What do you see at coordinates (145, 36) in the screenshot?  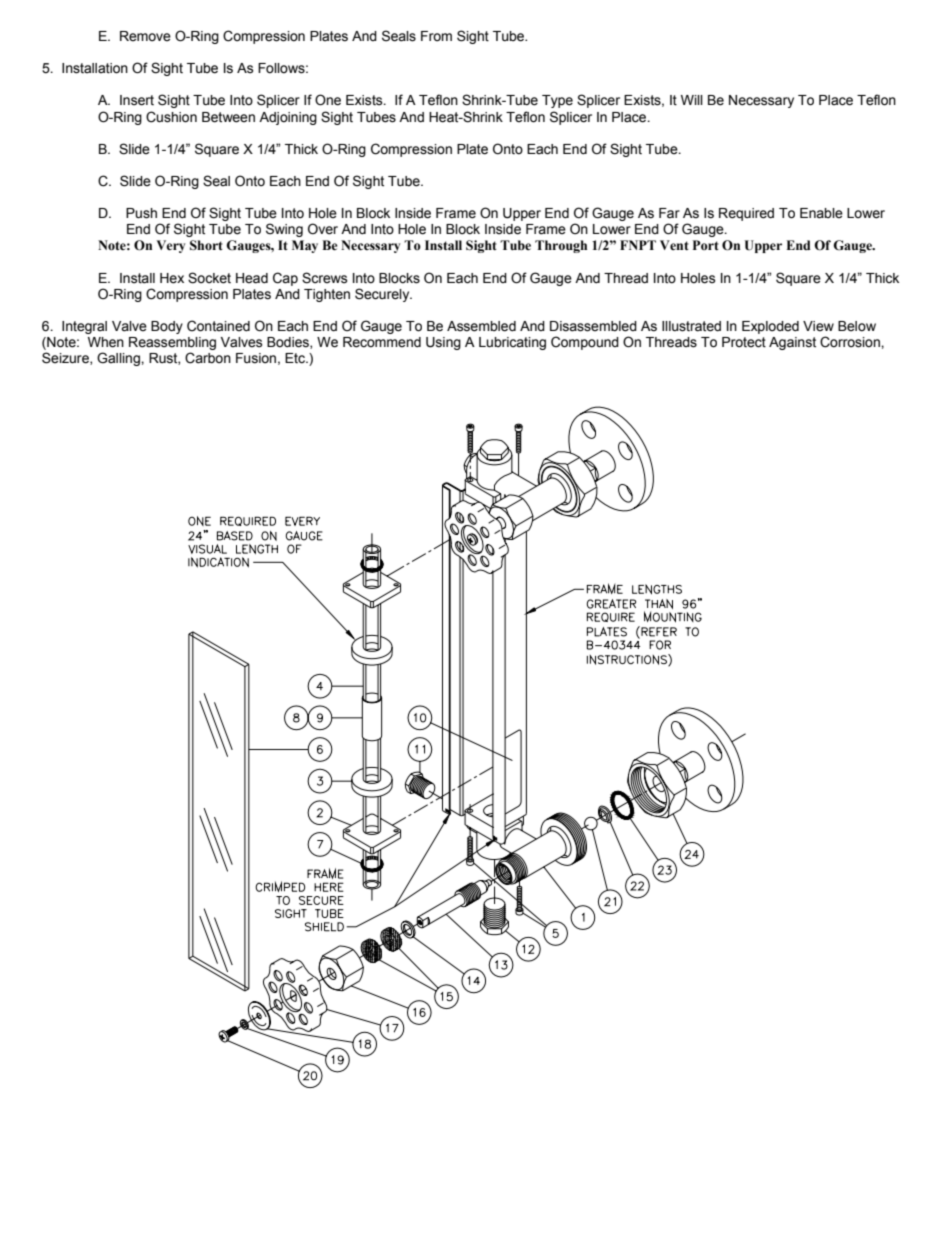 I see `Remove` at bounding box center [145, 36].
